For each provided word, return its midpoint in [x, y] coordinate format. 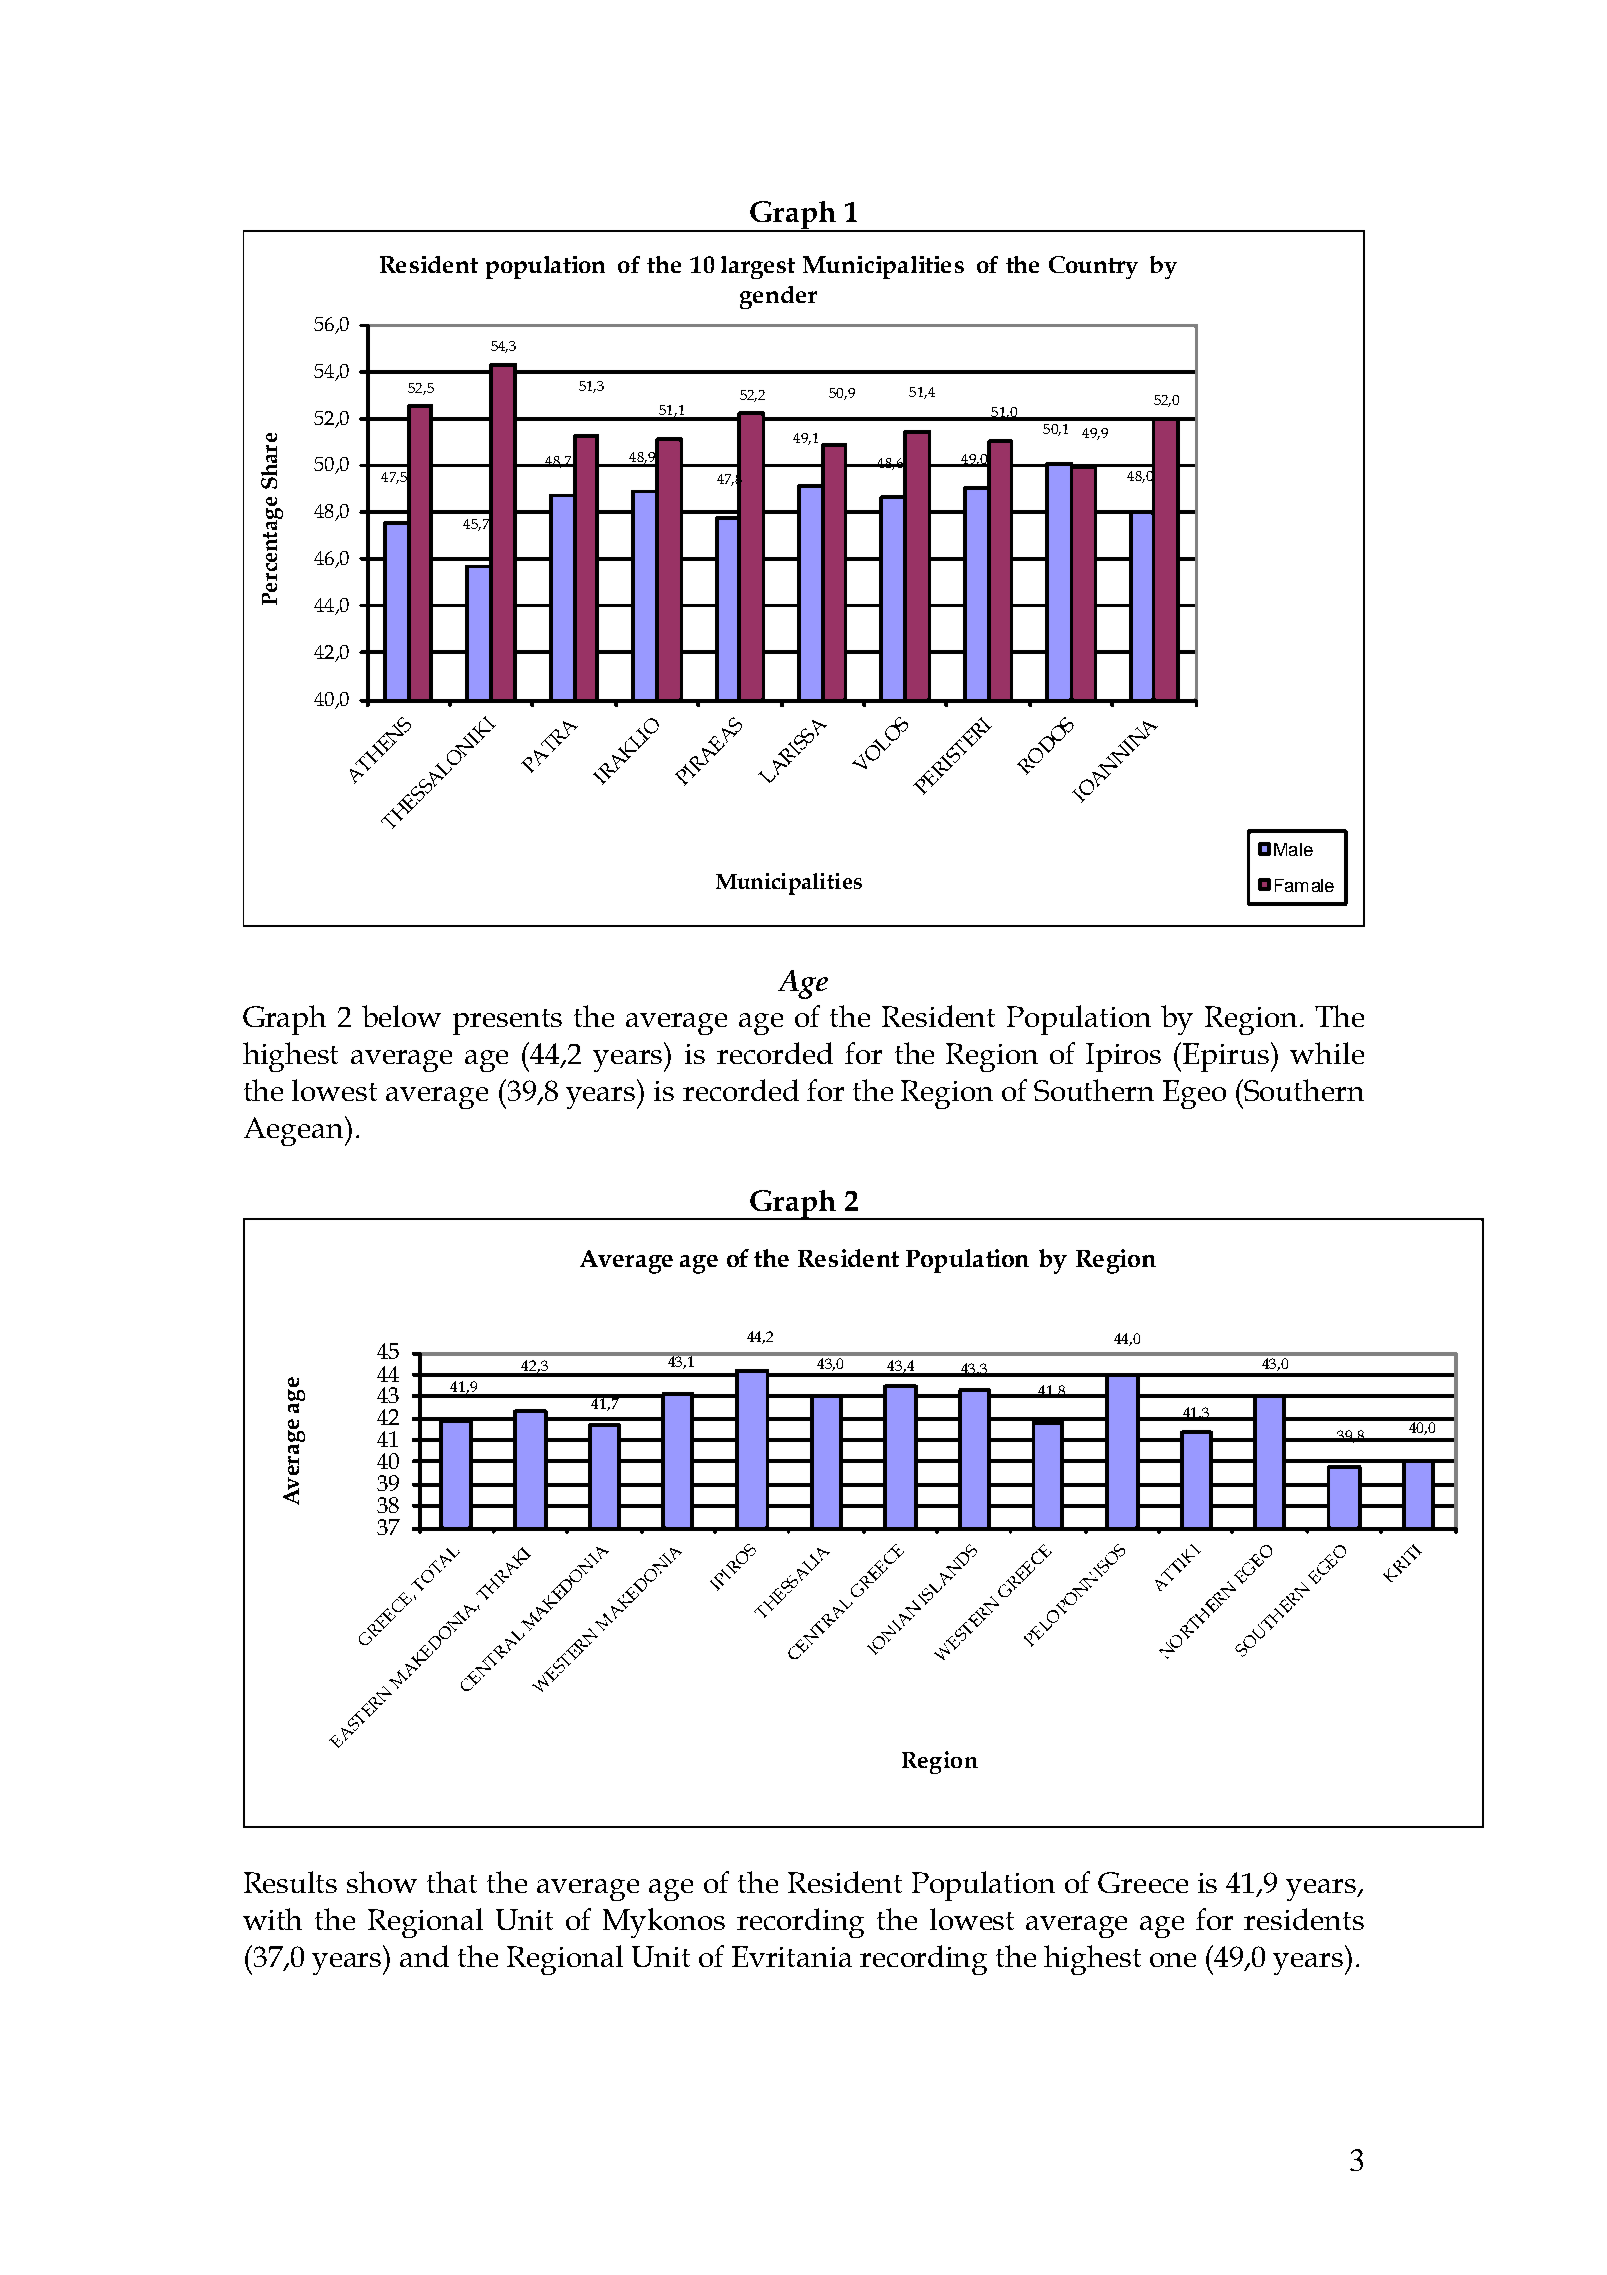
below [401, 1016]
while [1327, 1053]
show [382, 1882]
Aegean [295, 1131]
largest [758, 267]
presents [507, 1022]
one [1173, 1960]
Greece [1143, 1882]
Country [1093, 267]
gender [778, 297]
